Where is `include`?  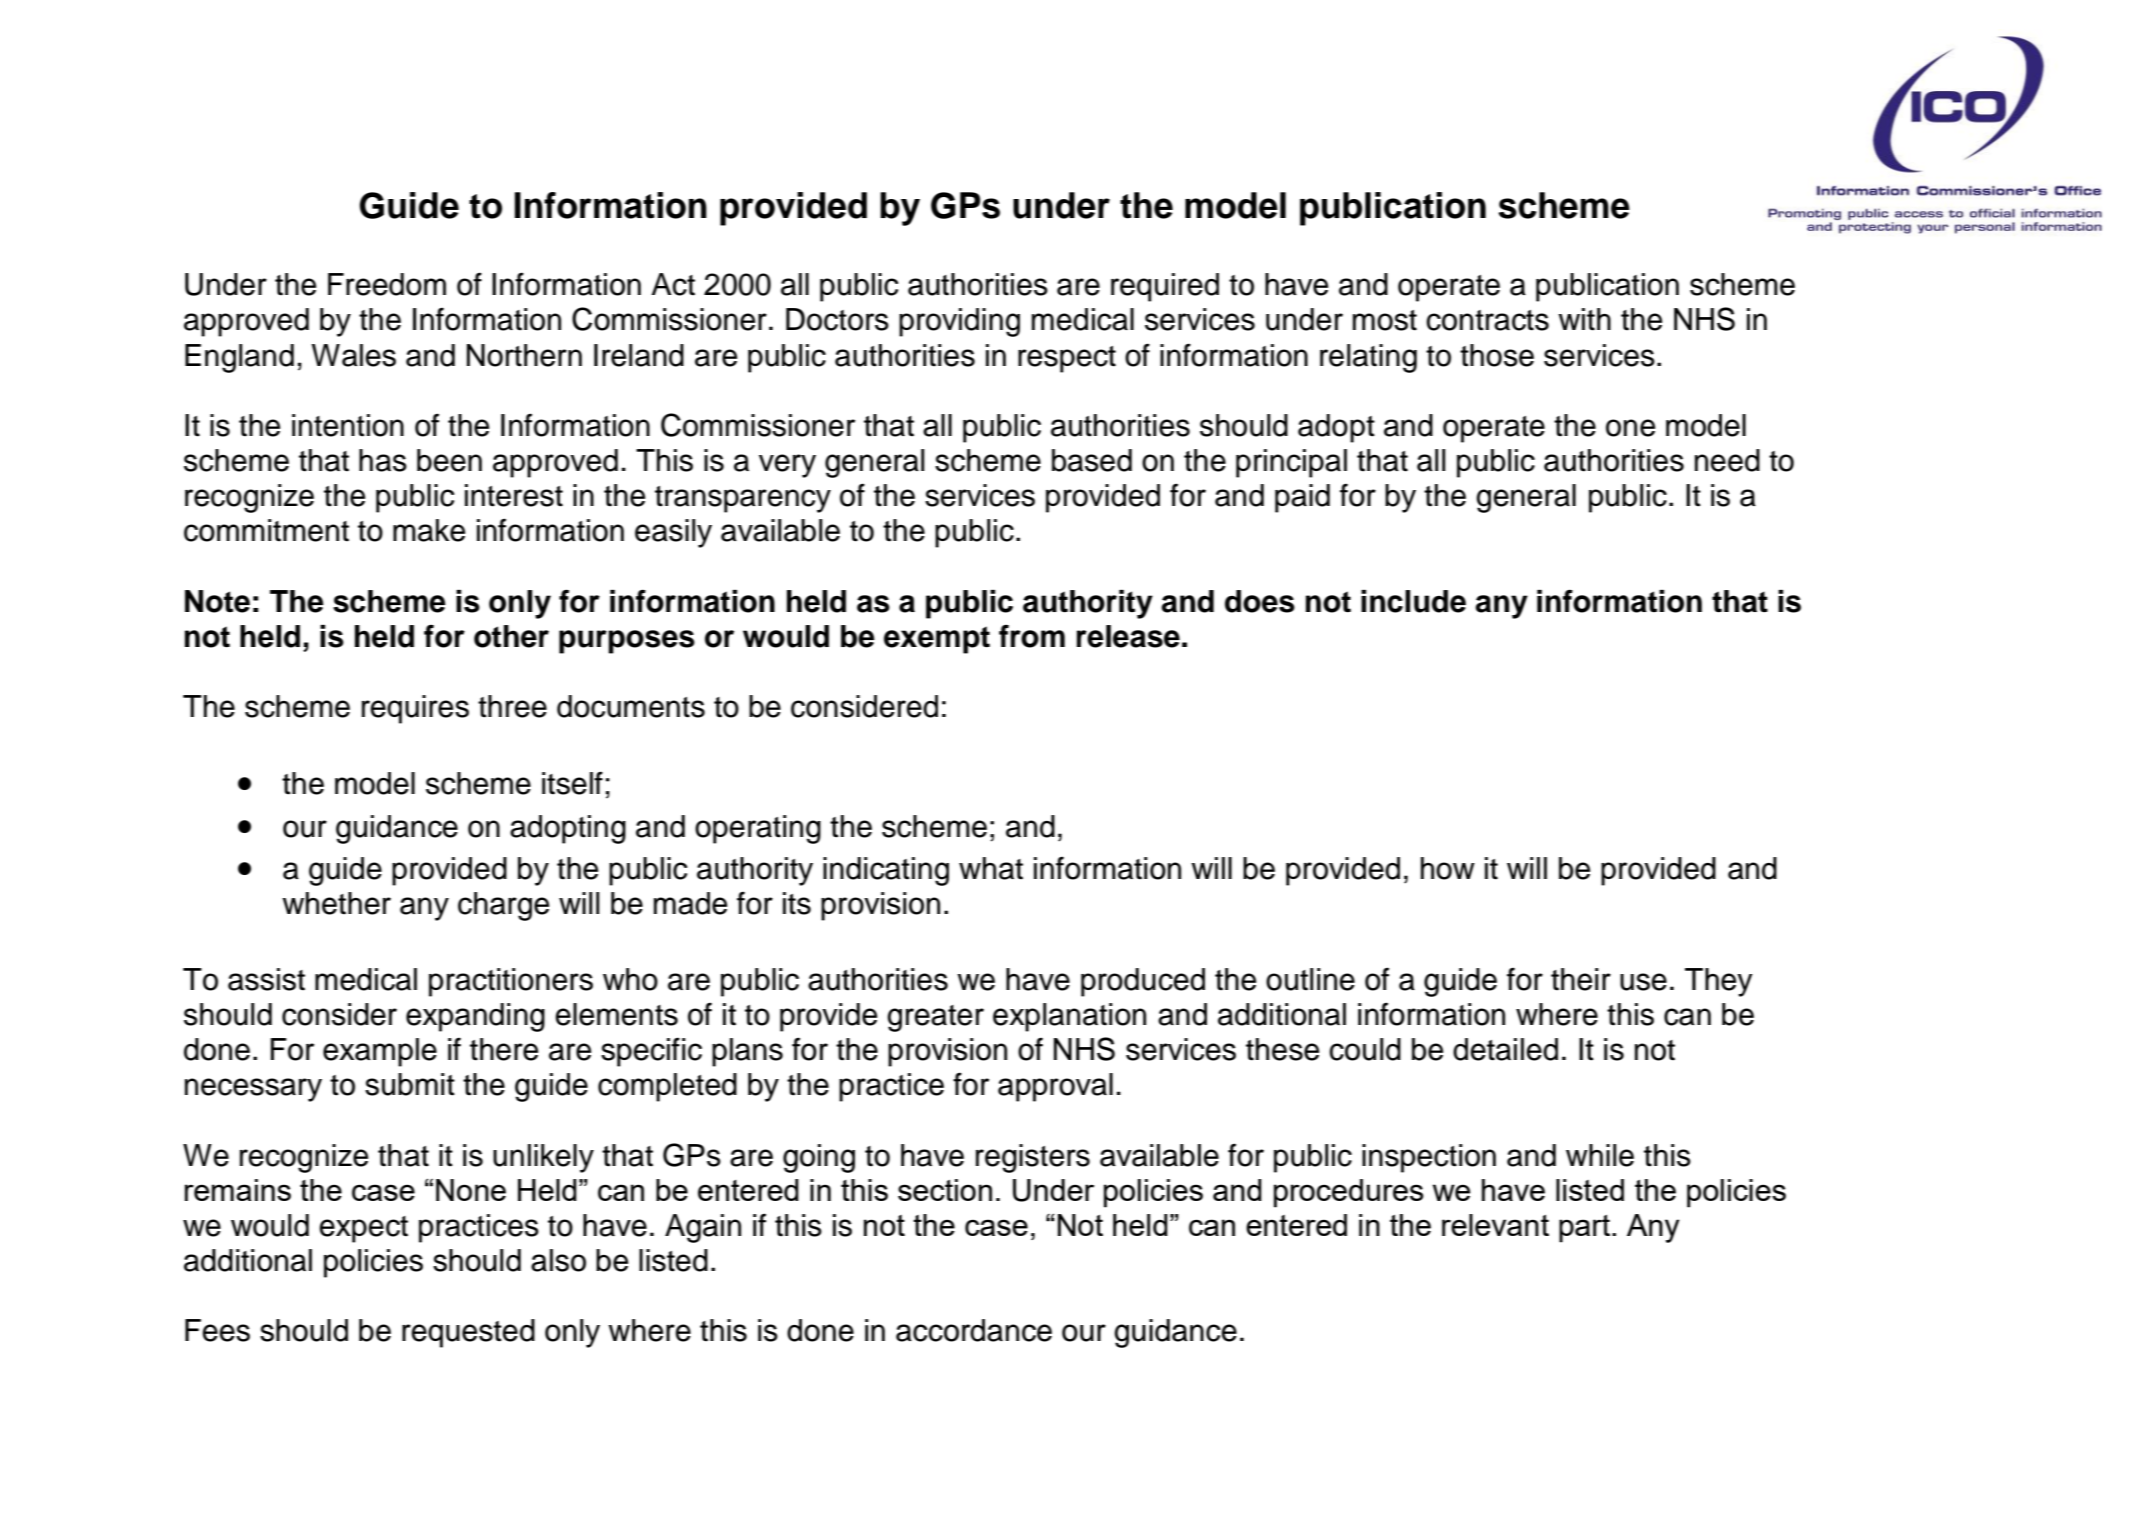
include is located at coordinates (1413, 601).
